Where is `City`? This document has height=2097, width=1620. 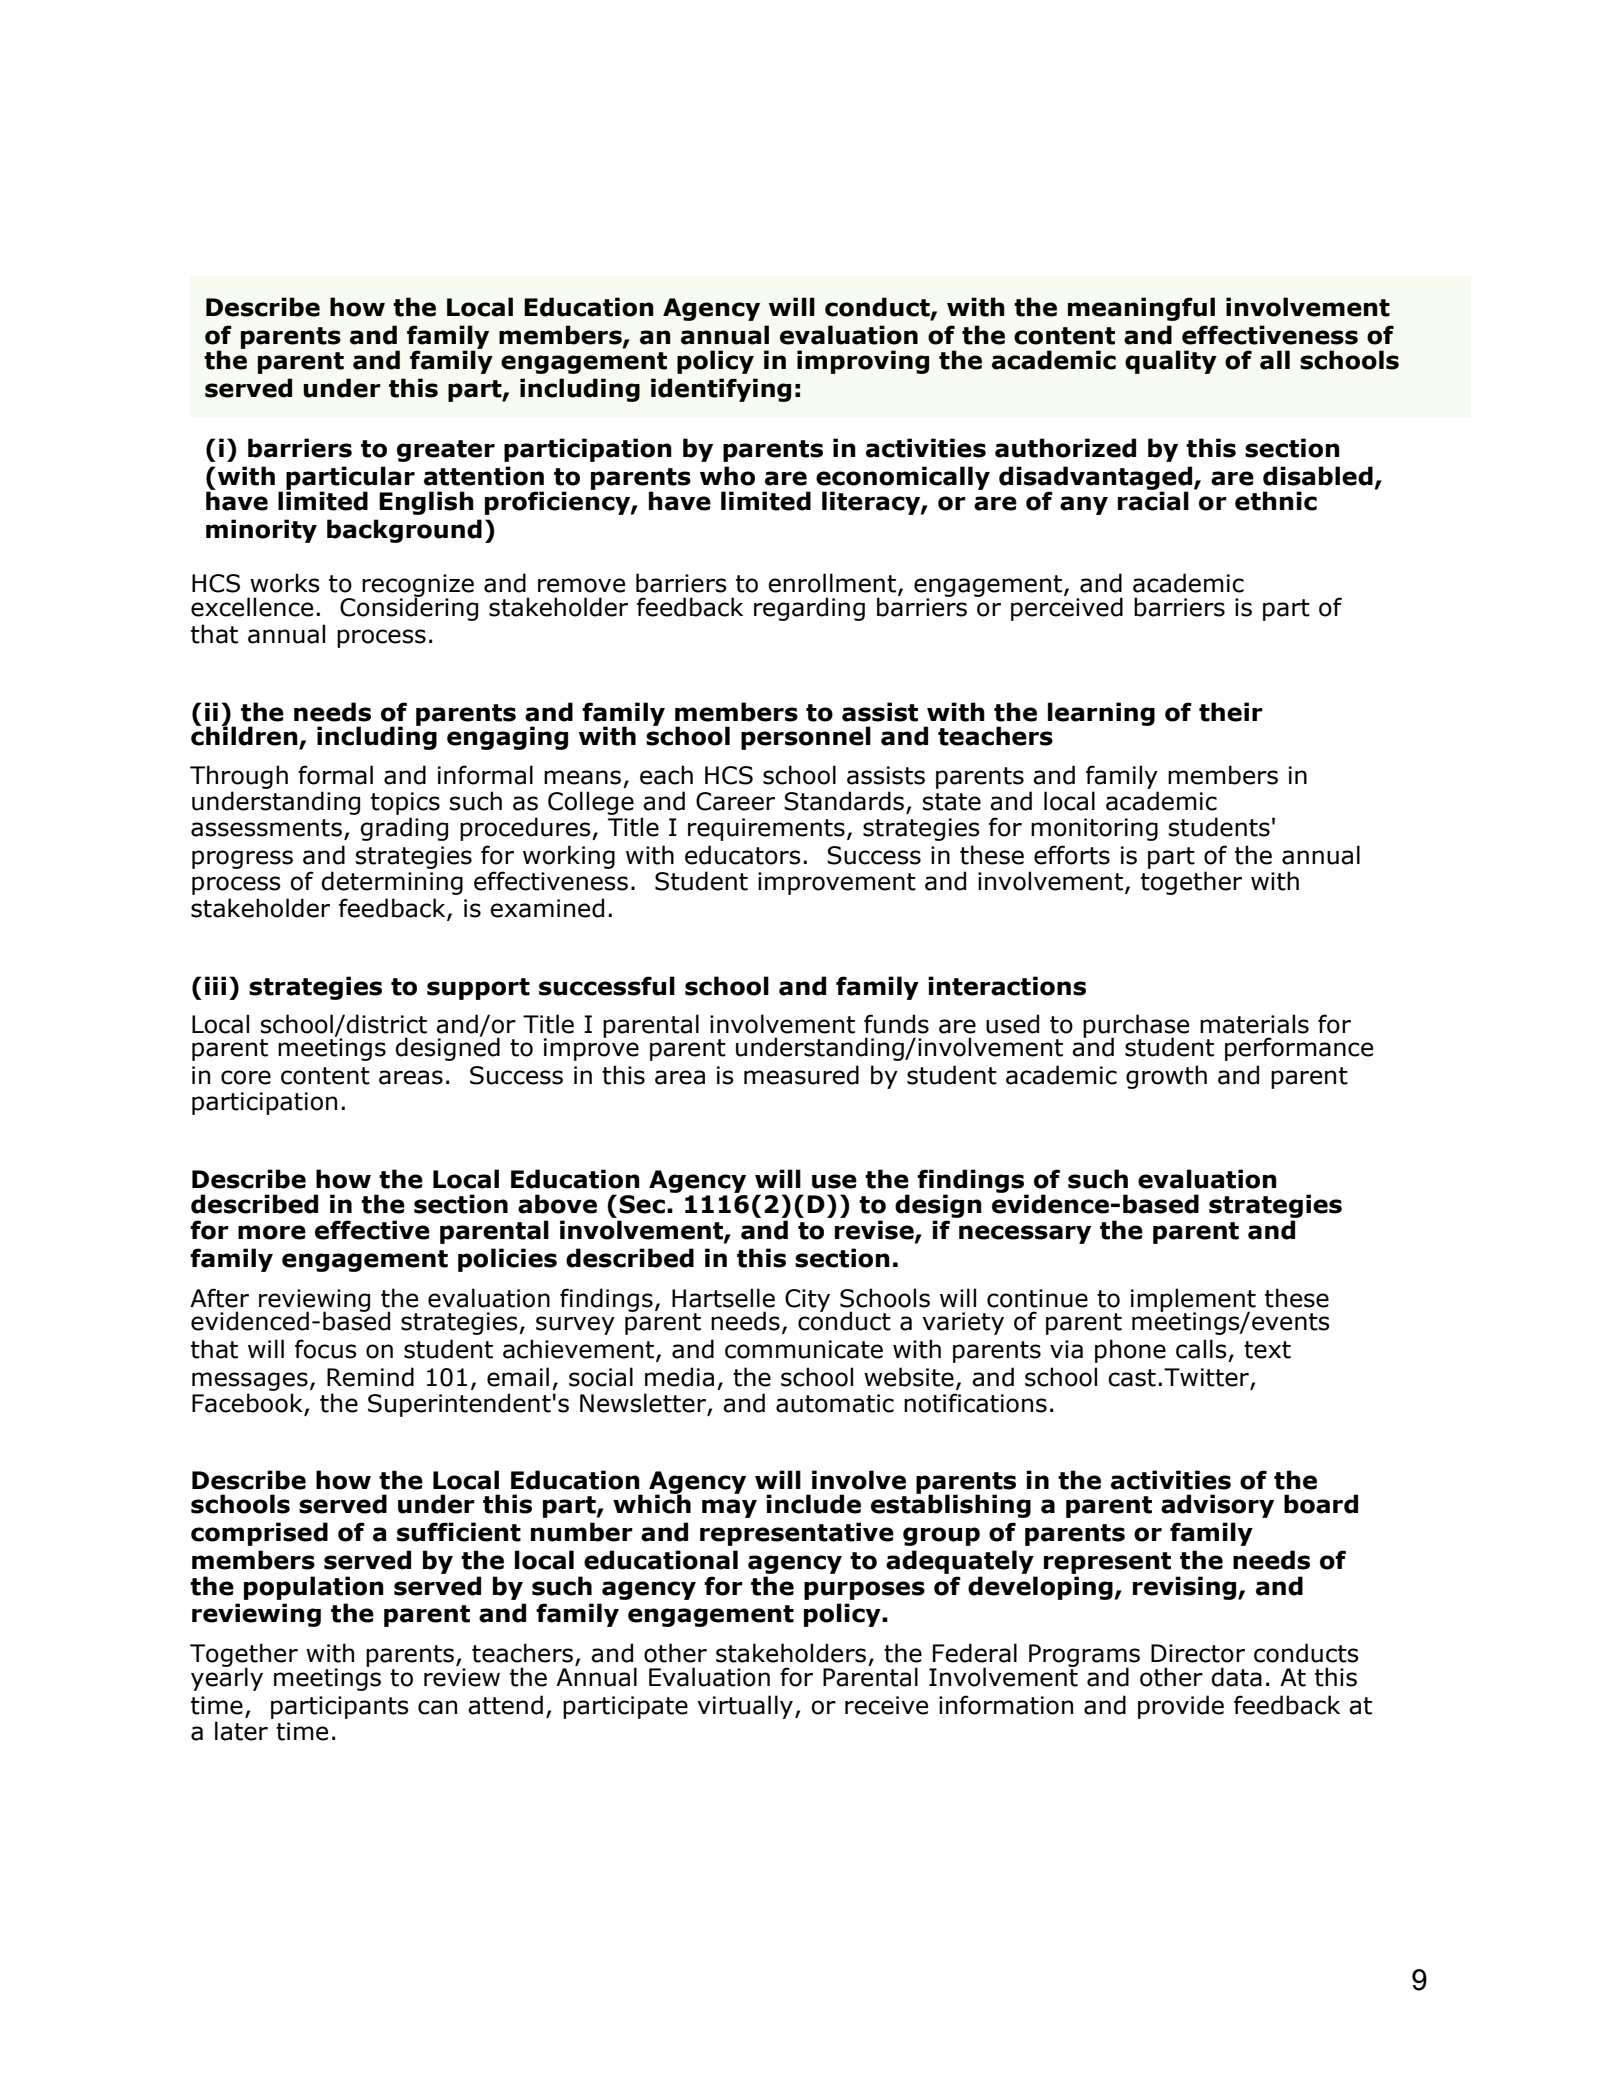 City is located at coordinates (807, 1300).
